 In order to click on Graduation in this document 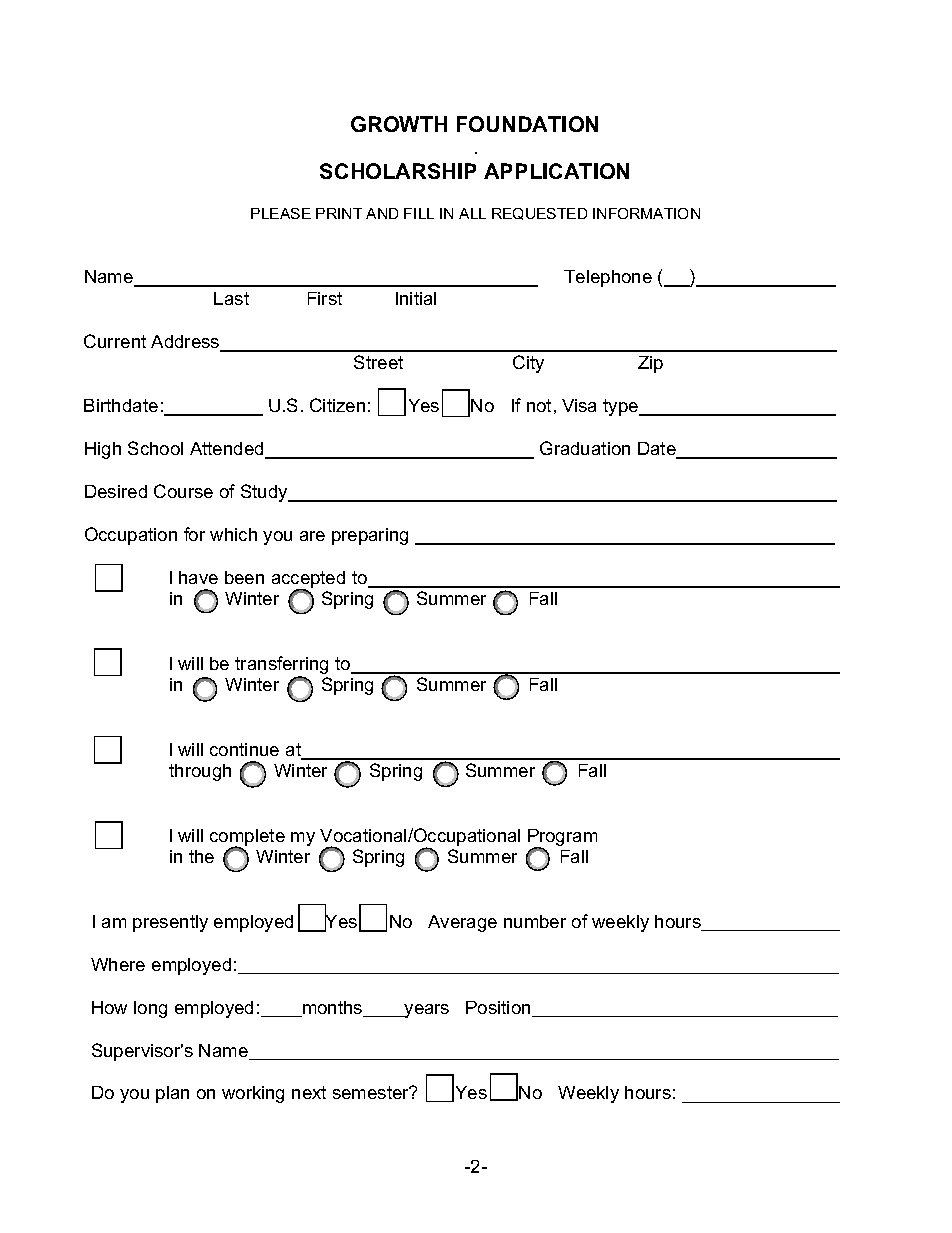, I will do `click(585, 448)`.
